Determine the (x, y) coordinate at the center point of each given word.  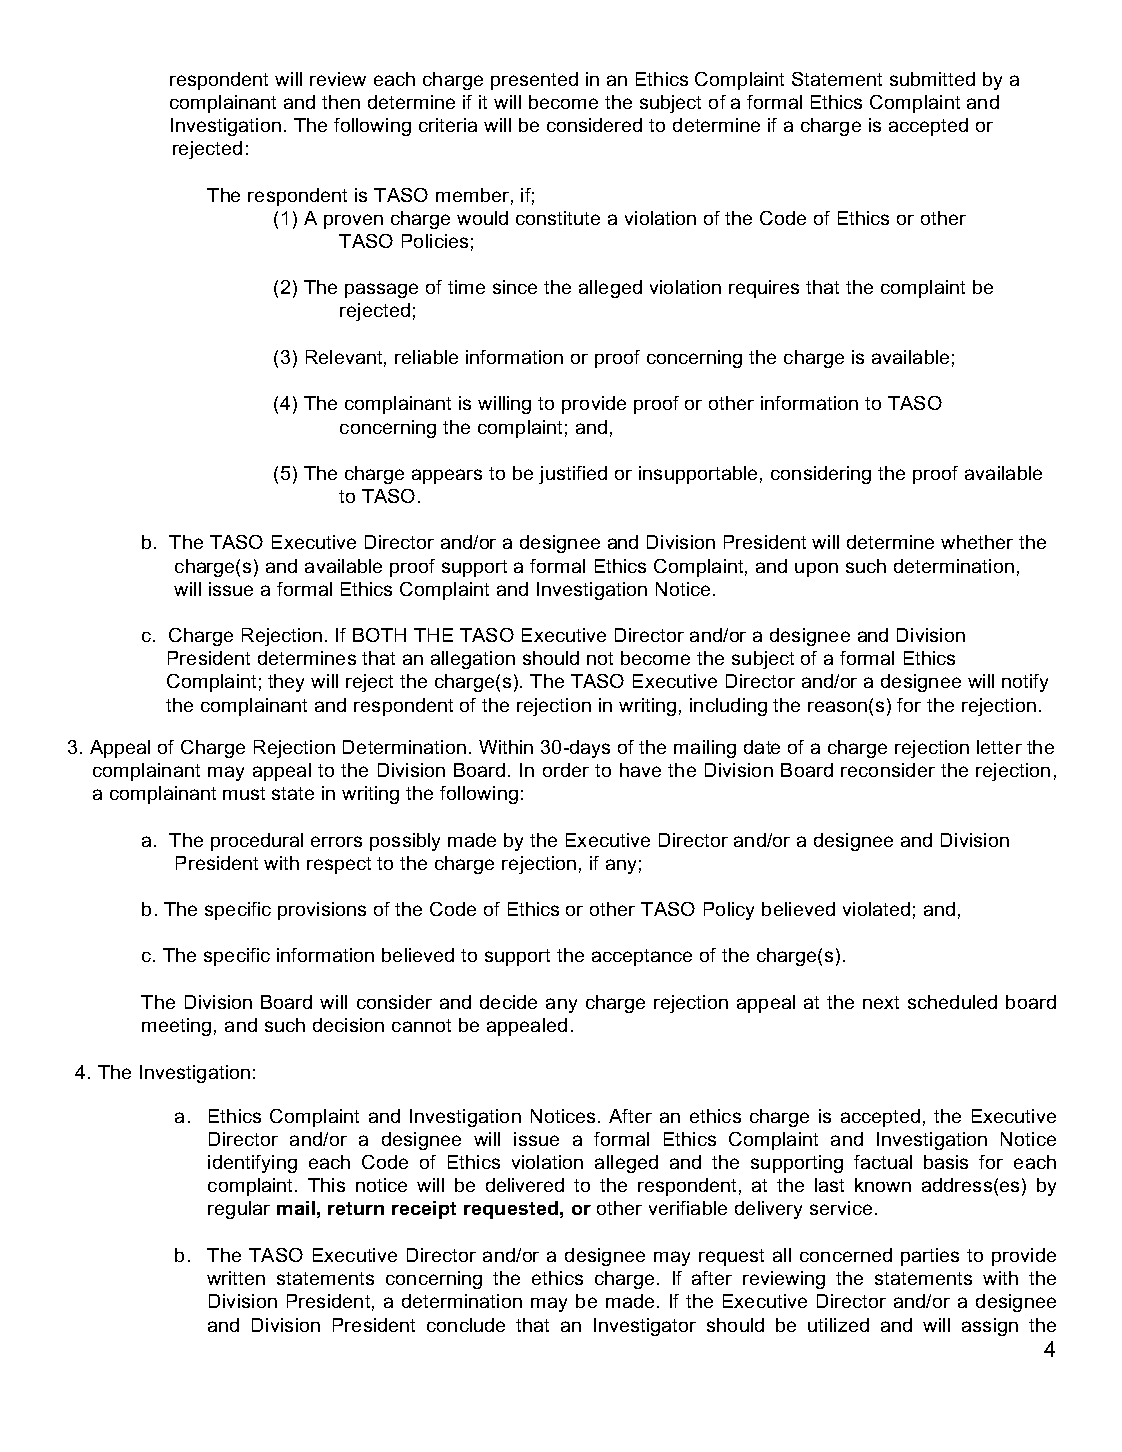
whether (977, 542)
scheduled (952, 1002)
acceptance (642, 957)
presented (534, 81)
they (286, 683)
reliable (426, 357)
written (236, 1278)
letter (999, 747)
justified (573, 475)
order (566, 770)
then (341, 102)
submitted (932, 79)
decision (348, 1025)
